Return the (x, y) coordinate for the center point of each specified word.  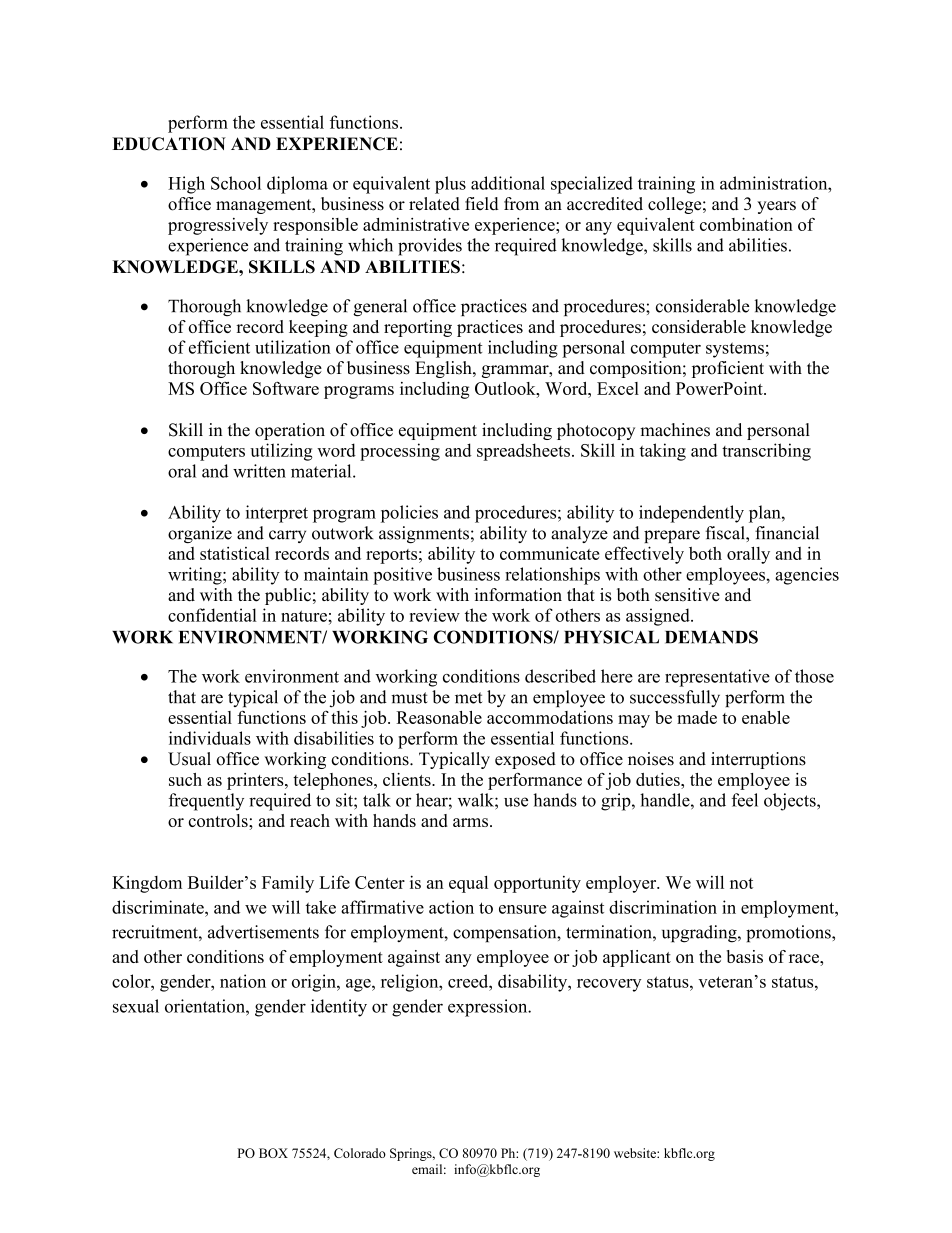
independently (691, 514)
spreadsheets (523, 452)
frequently (206, 802)
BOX (273, 1153)
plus (450, 185)
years (776, 207)
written (259, 471)
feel (745, 800)
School (236, 183)
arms (470, 822)
